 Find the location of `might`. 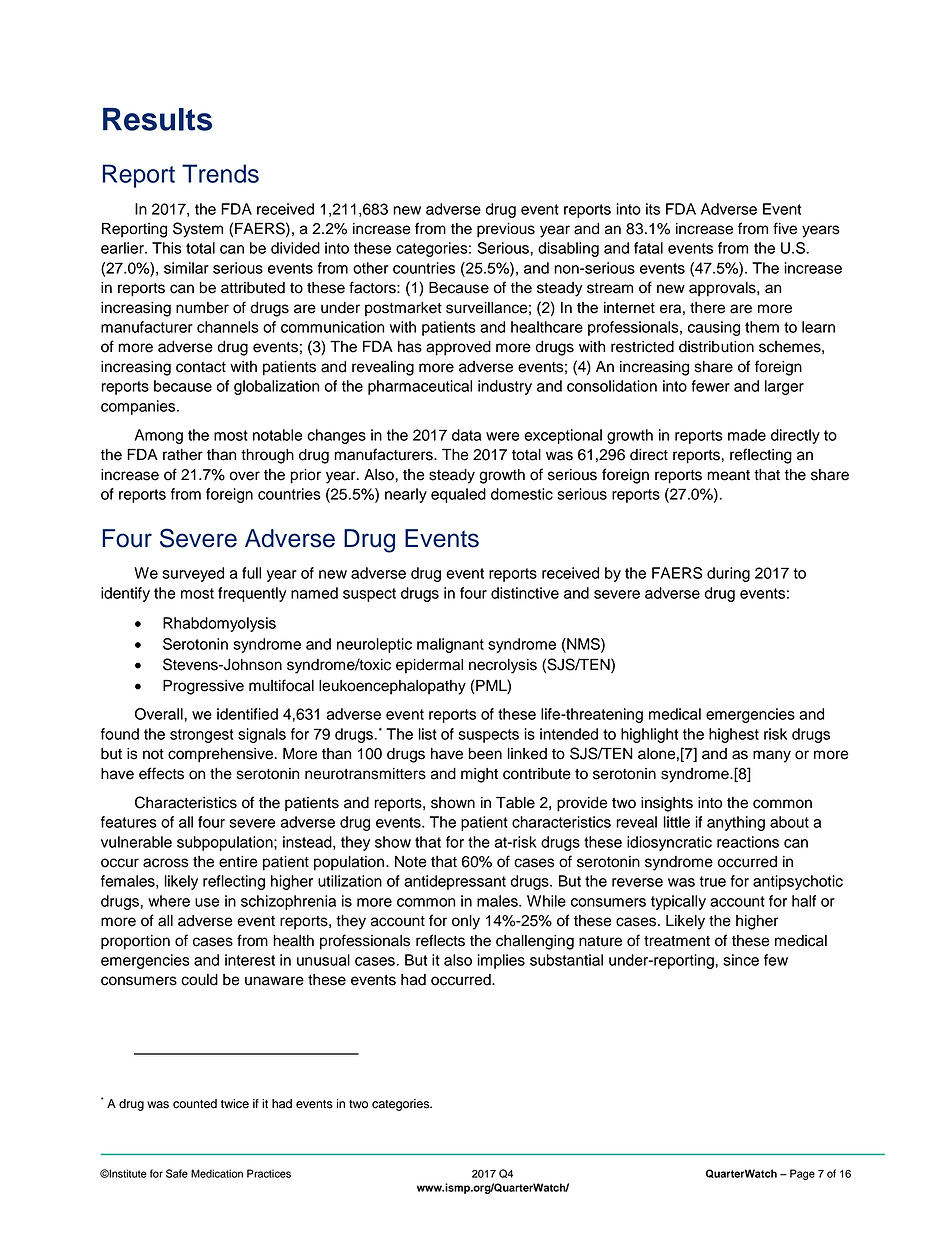

might is located at coordinates (479, 775).
